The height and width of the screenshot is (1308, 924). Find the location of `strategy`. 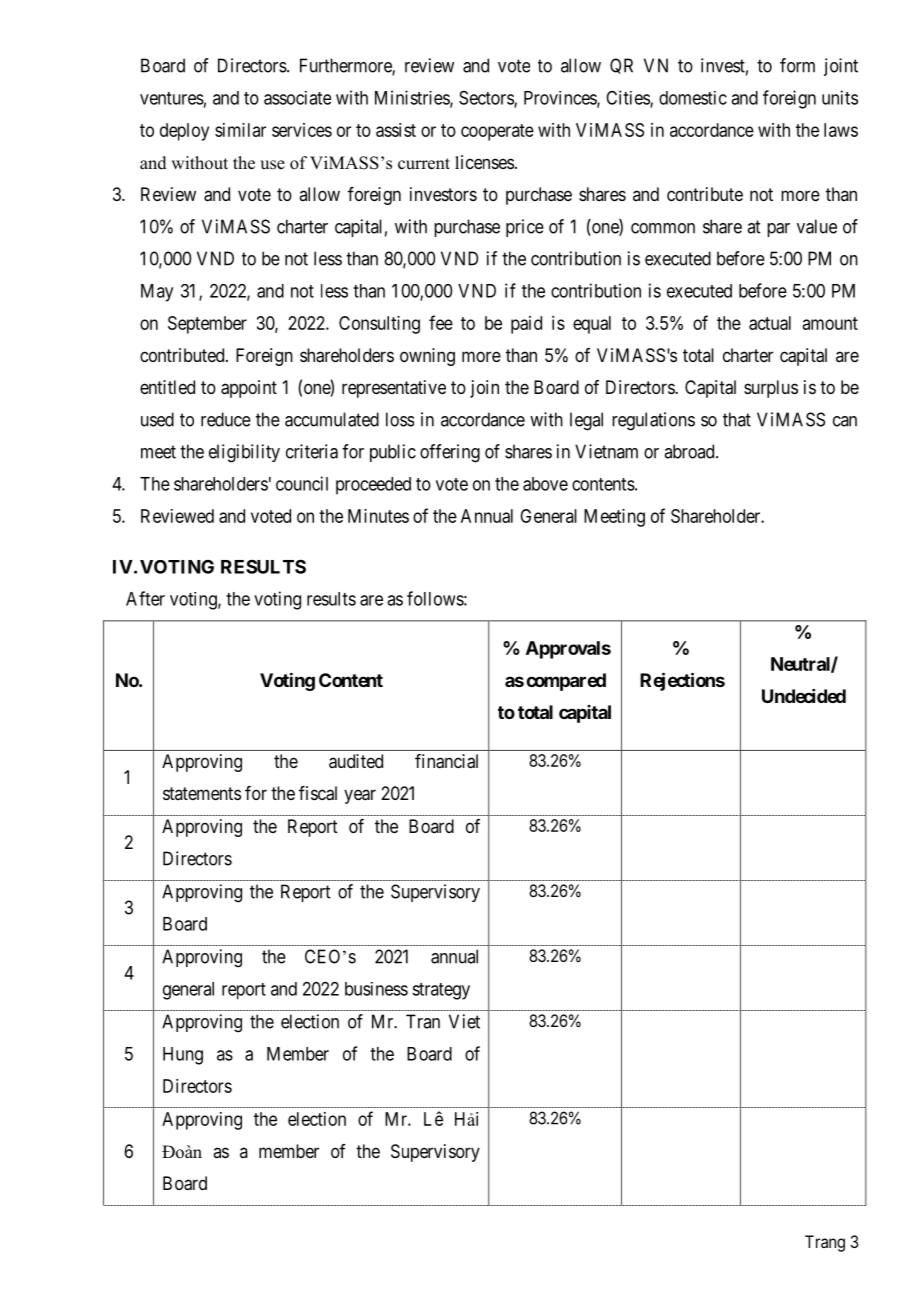

strategy is located at coordinates (441, 991).
